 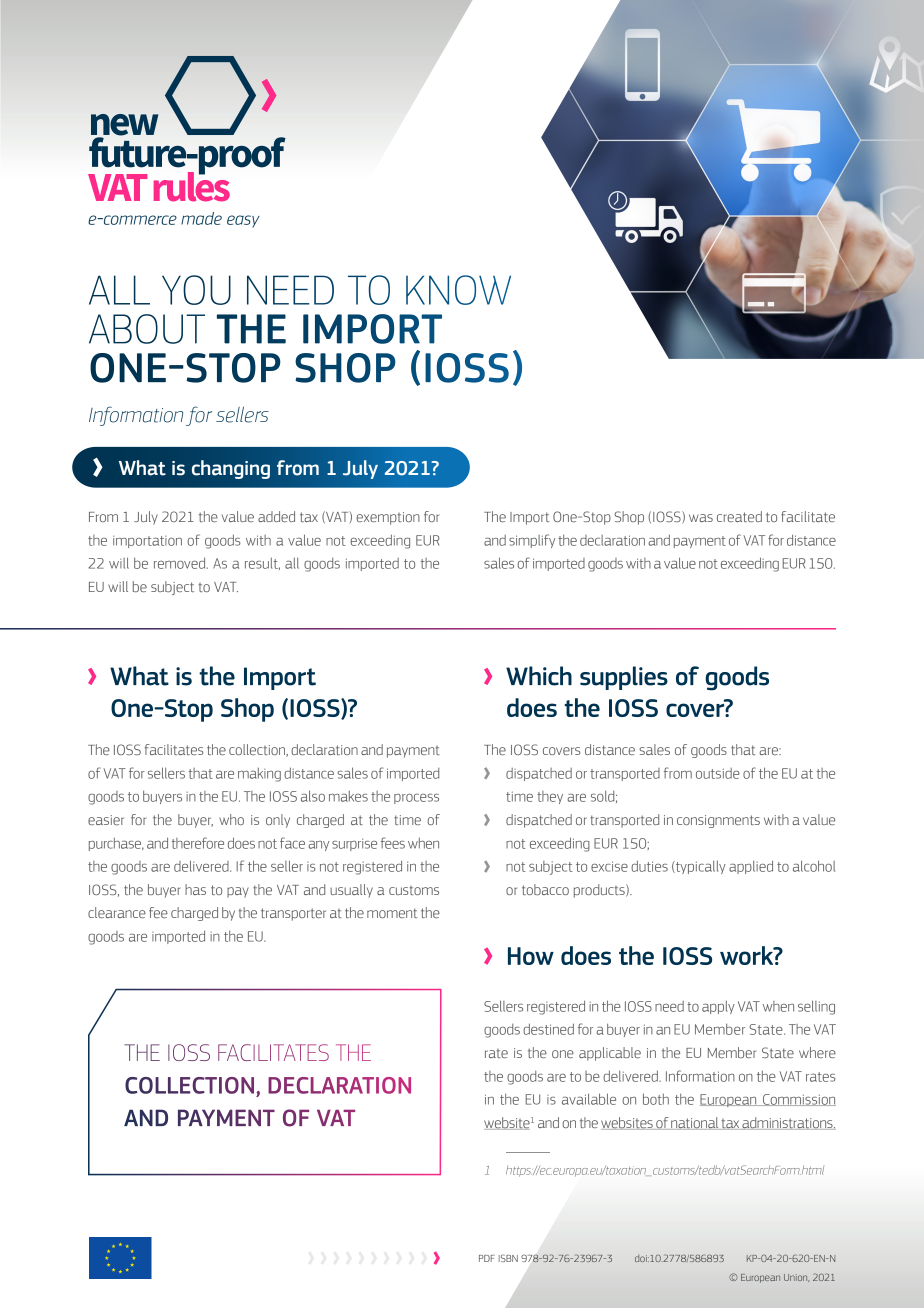 What do you see at coordinates (231, 469) in the screenshot?
I see `changing` at bounding box center [231, 469].
